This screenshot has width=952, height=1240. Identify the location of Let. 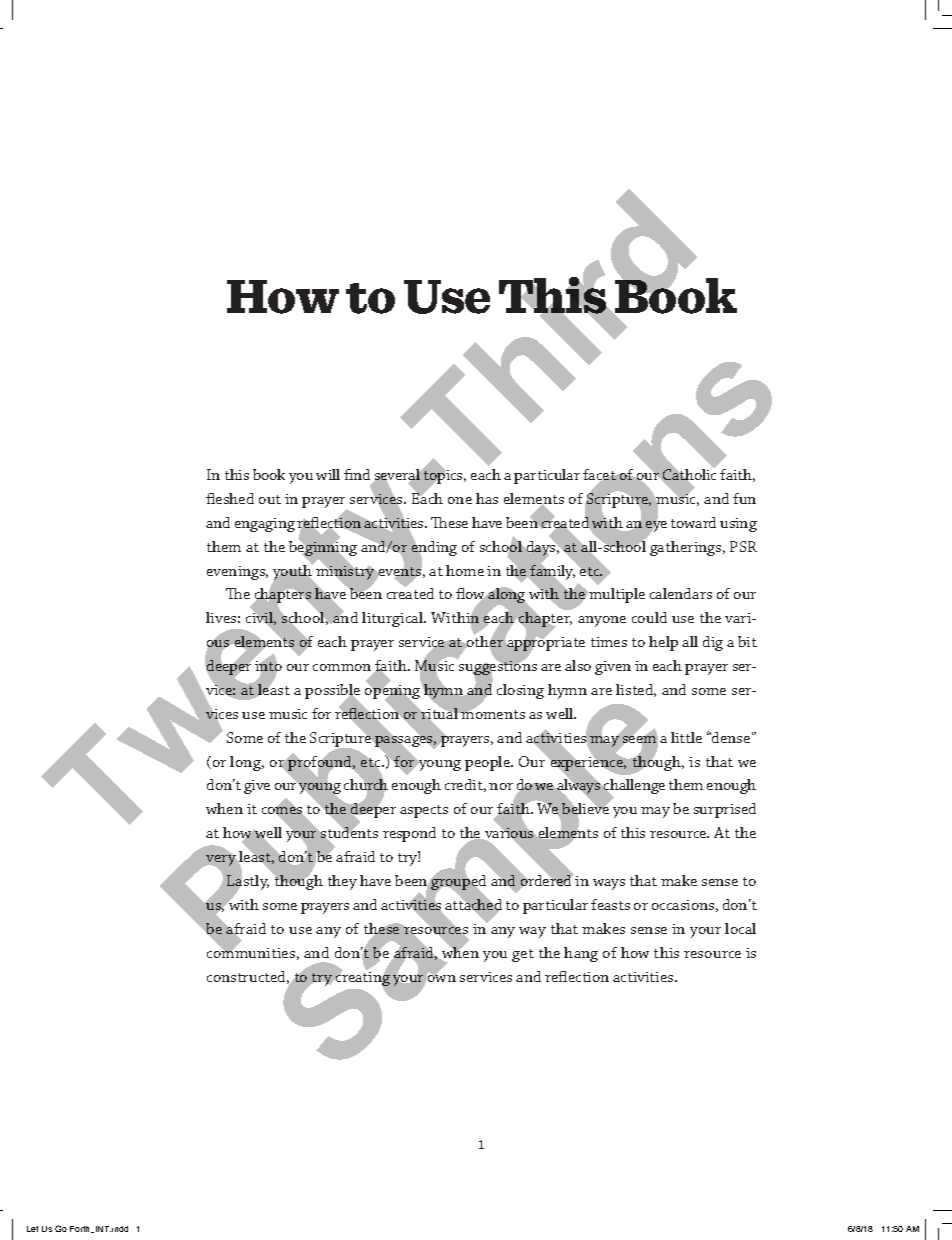
(32, 1229).
